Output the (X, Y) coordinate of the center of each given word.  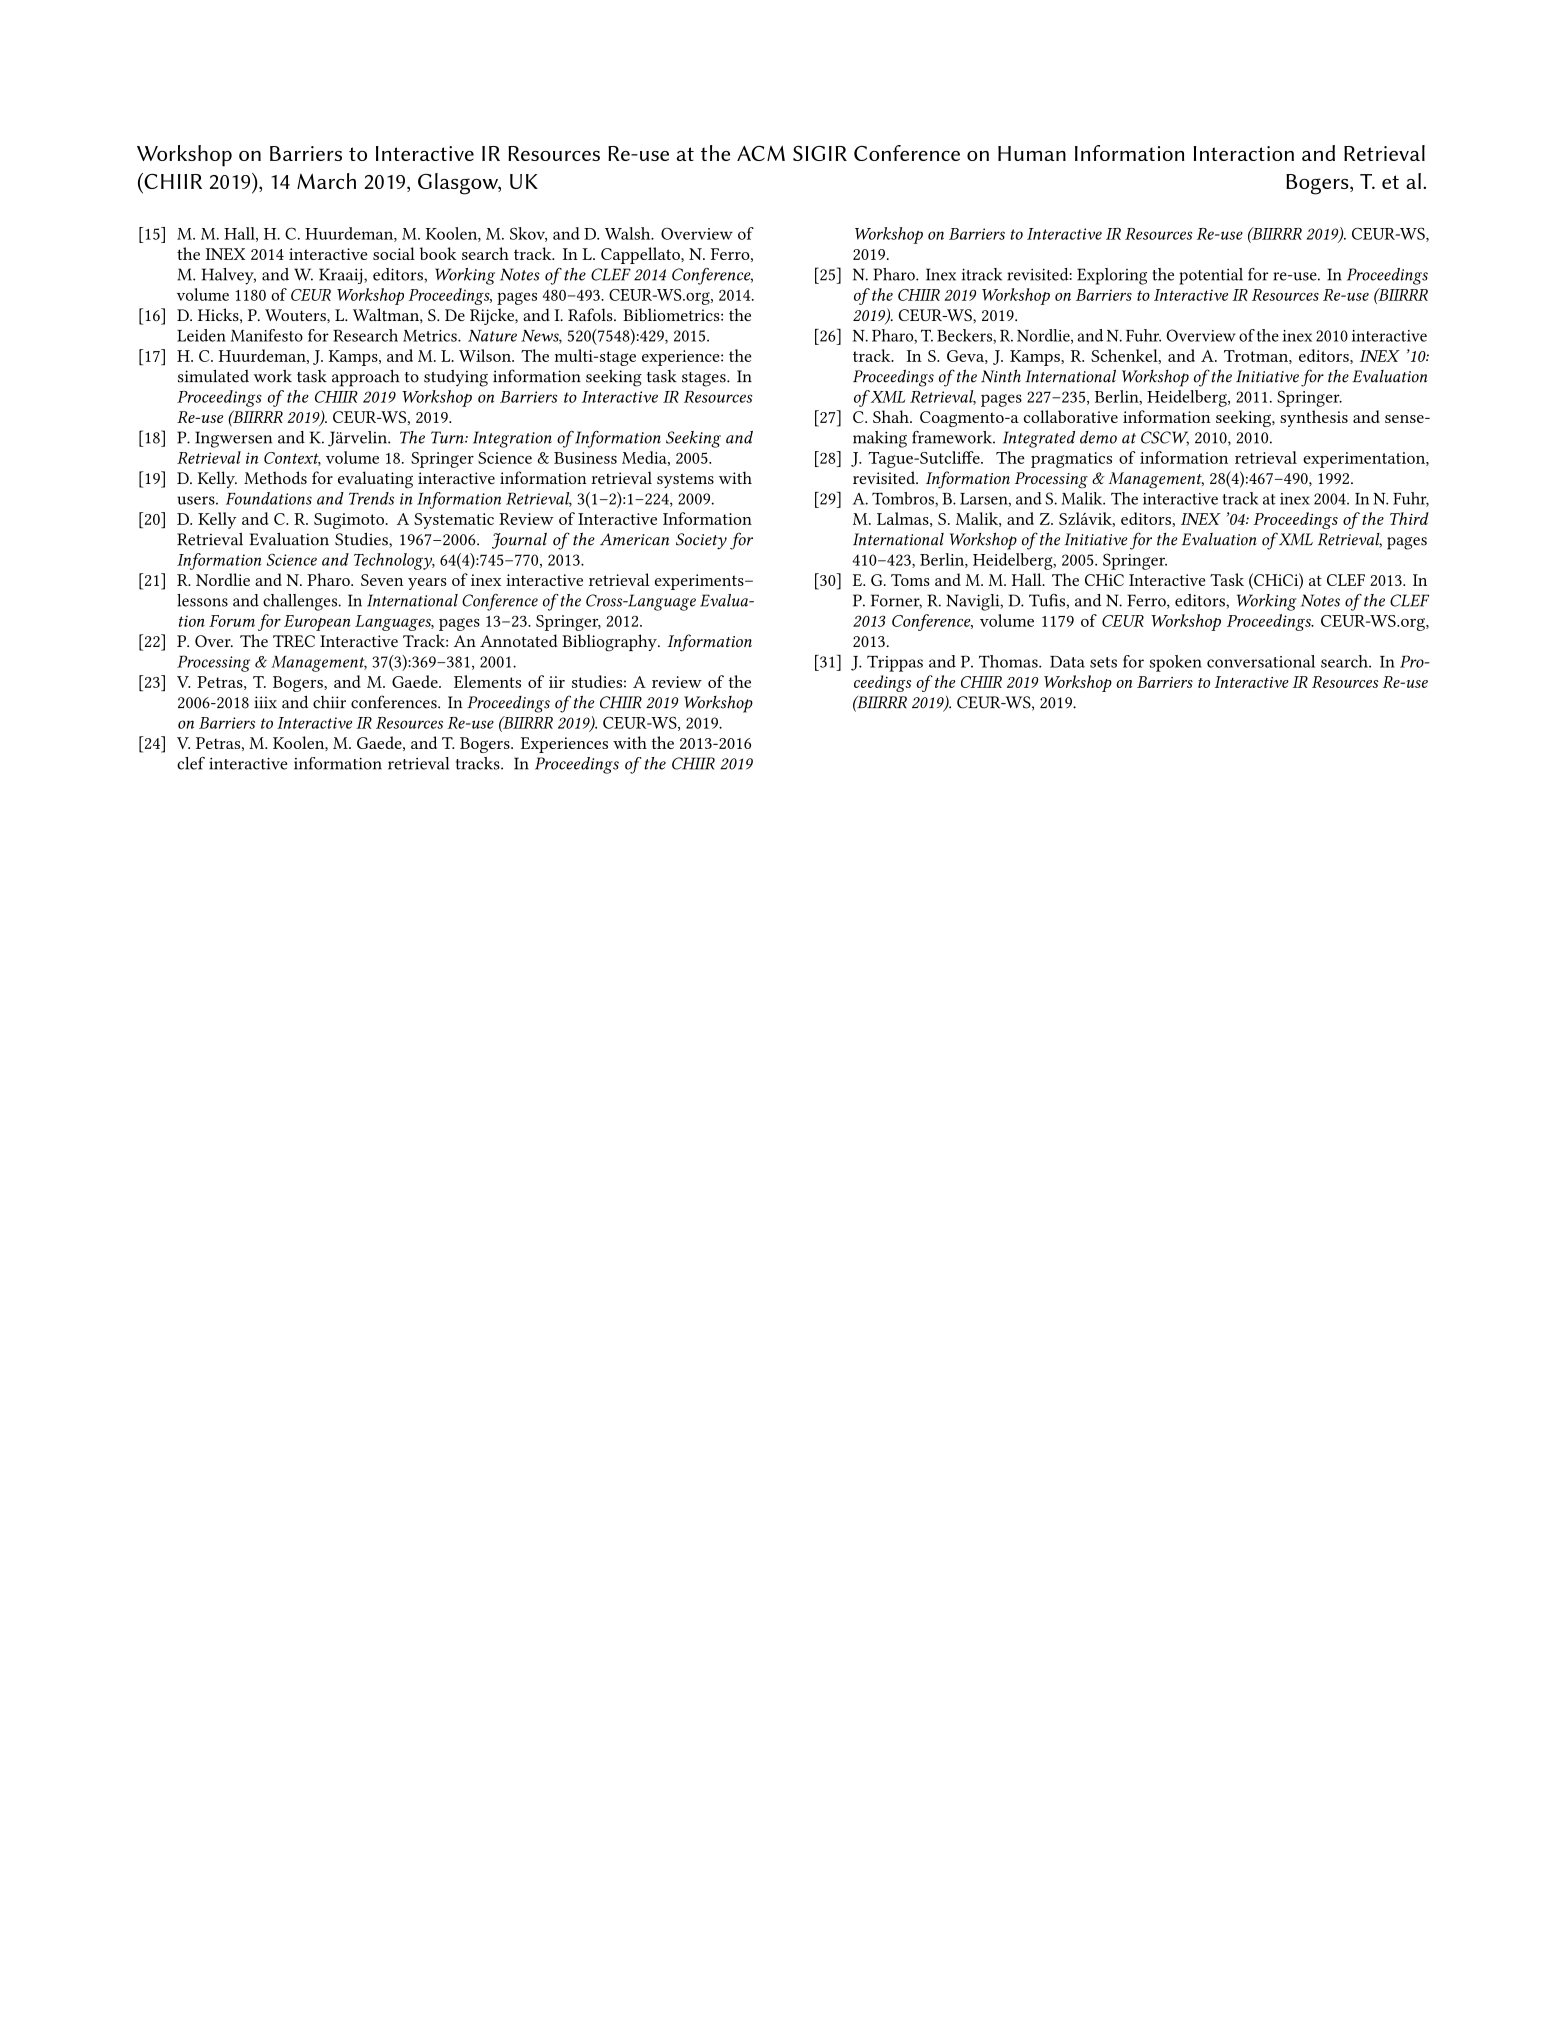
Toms (910, 580)
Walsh (629, 233)
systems (685, 481)
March (326, 181)
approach (366, 378)
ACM (761, 153)
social (394, 253)
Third (1409, 518)
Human (1032, 153)
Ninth (1001, 376)
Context (292, 459)
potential (1211, 276)
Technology (394, 561)
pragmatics (1071, 460)
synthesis (1314, 418)
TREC (294, 641)
